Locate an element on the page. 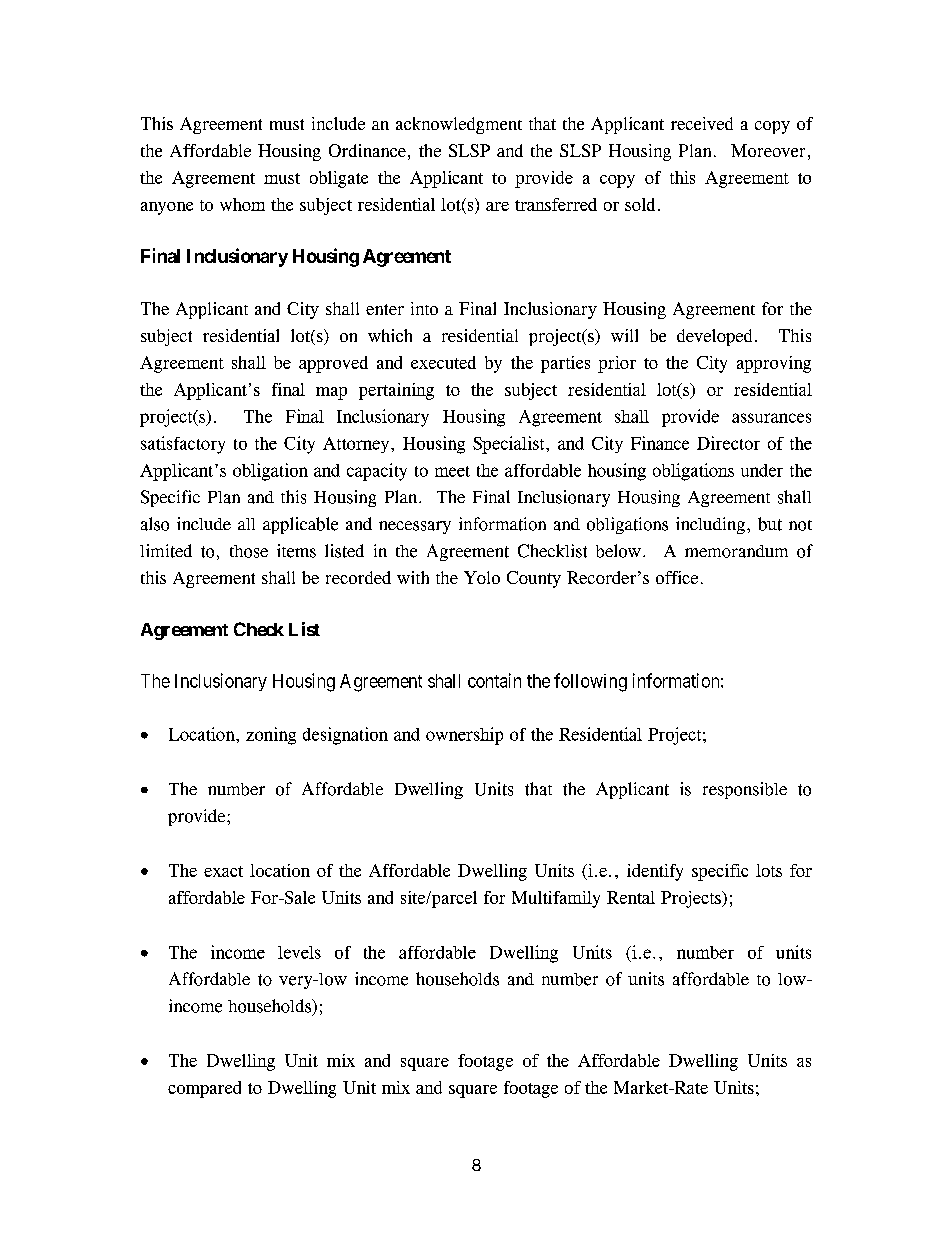 This document has height=1233, width=952. acknowledgment is located at coordinates (459, 125).
